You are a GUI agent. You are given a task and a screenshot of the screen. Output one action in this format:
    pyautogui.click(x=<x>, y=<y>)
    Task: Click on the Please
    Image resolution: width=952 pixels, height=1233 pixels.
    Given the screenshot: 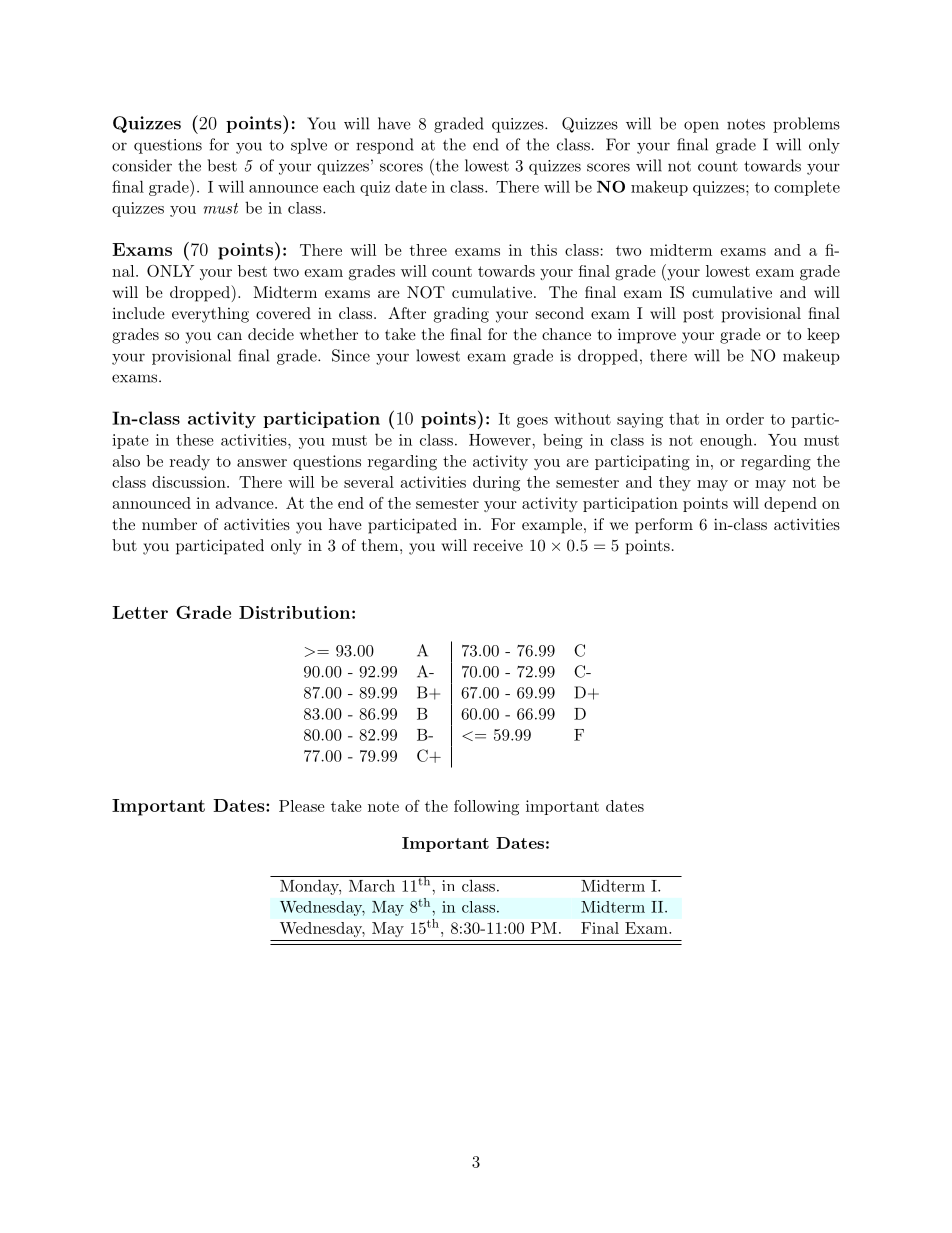 What is the action you would take?
    pyautogui.click(x=302, y=806)
